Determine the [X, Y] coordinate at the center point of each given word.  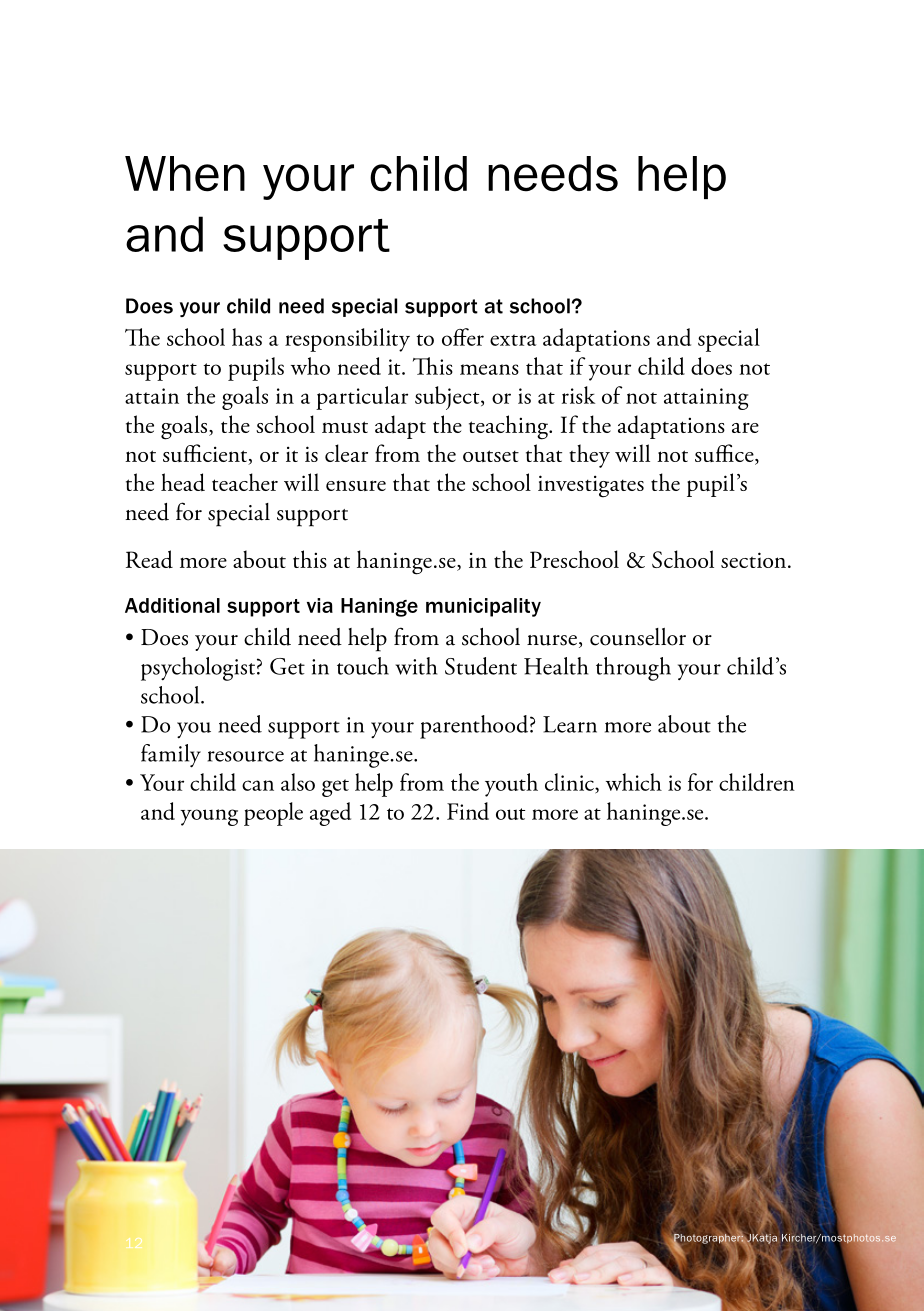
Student [481, 666]
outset [491, 456]
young [209, 817]
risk [578, 395]
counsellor [638, 637]
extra [513, 340]
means [489, 369]
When [185, 174]
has [247, 337]
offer [463, 337]
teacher [245, 482]
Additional [172, 605]
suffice [725, 454]
